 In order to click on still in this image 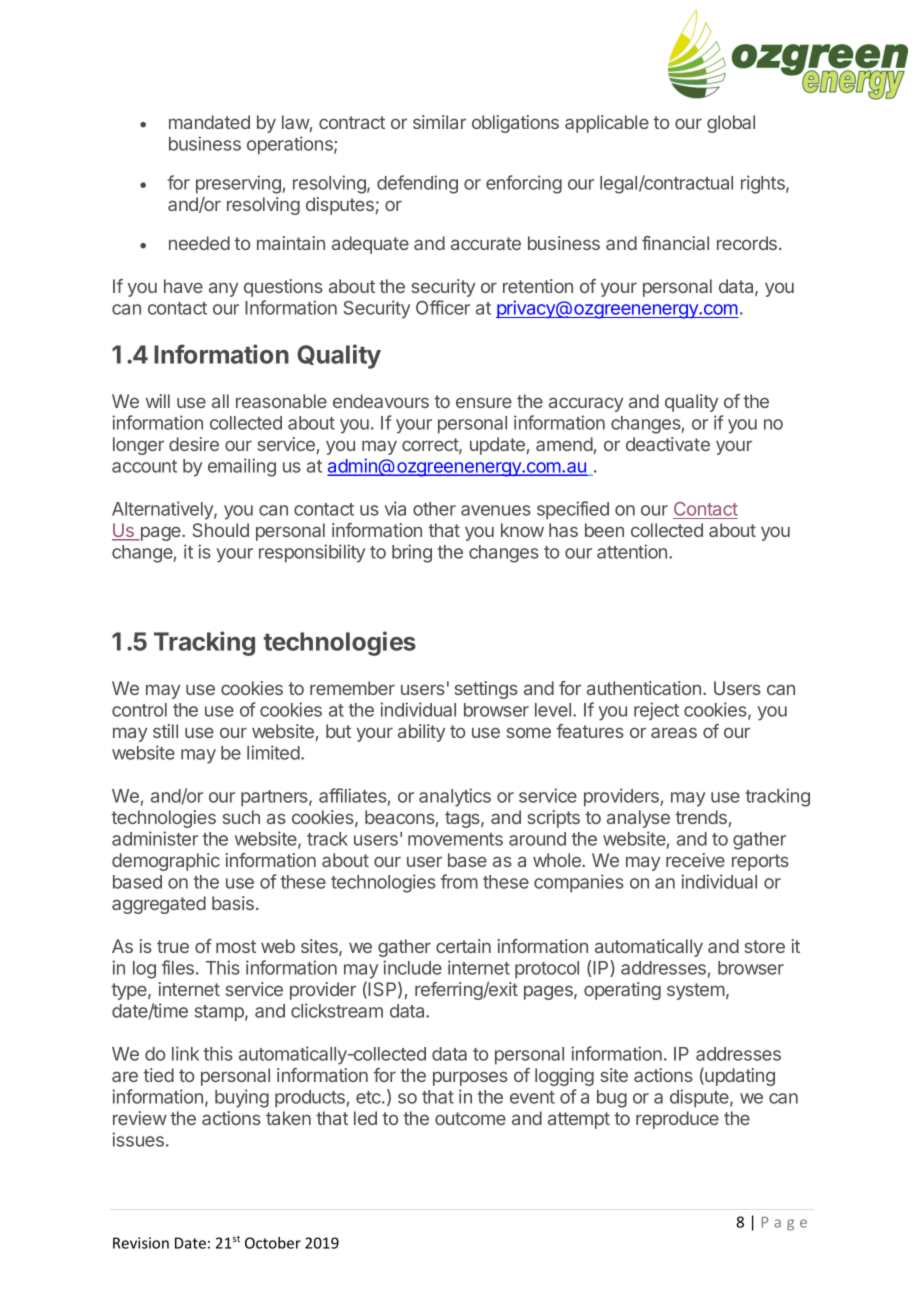, I will do `click(165, 731)`.
